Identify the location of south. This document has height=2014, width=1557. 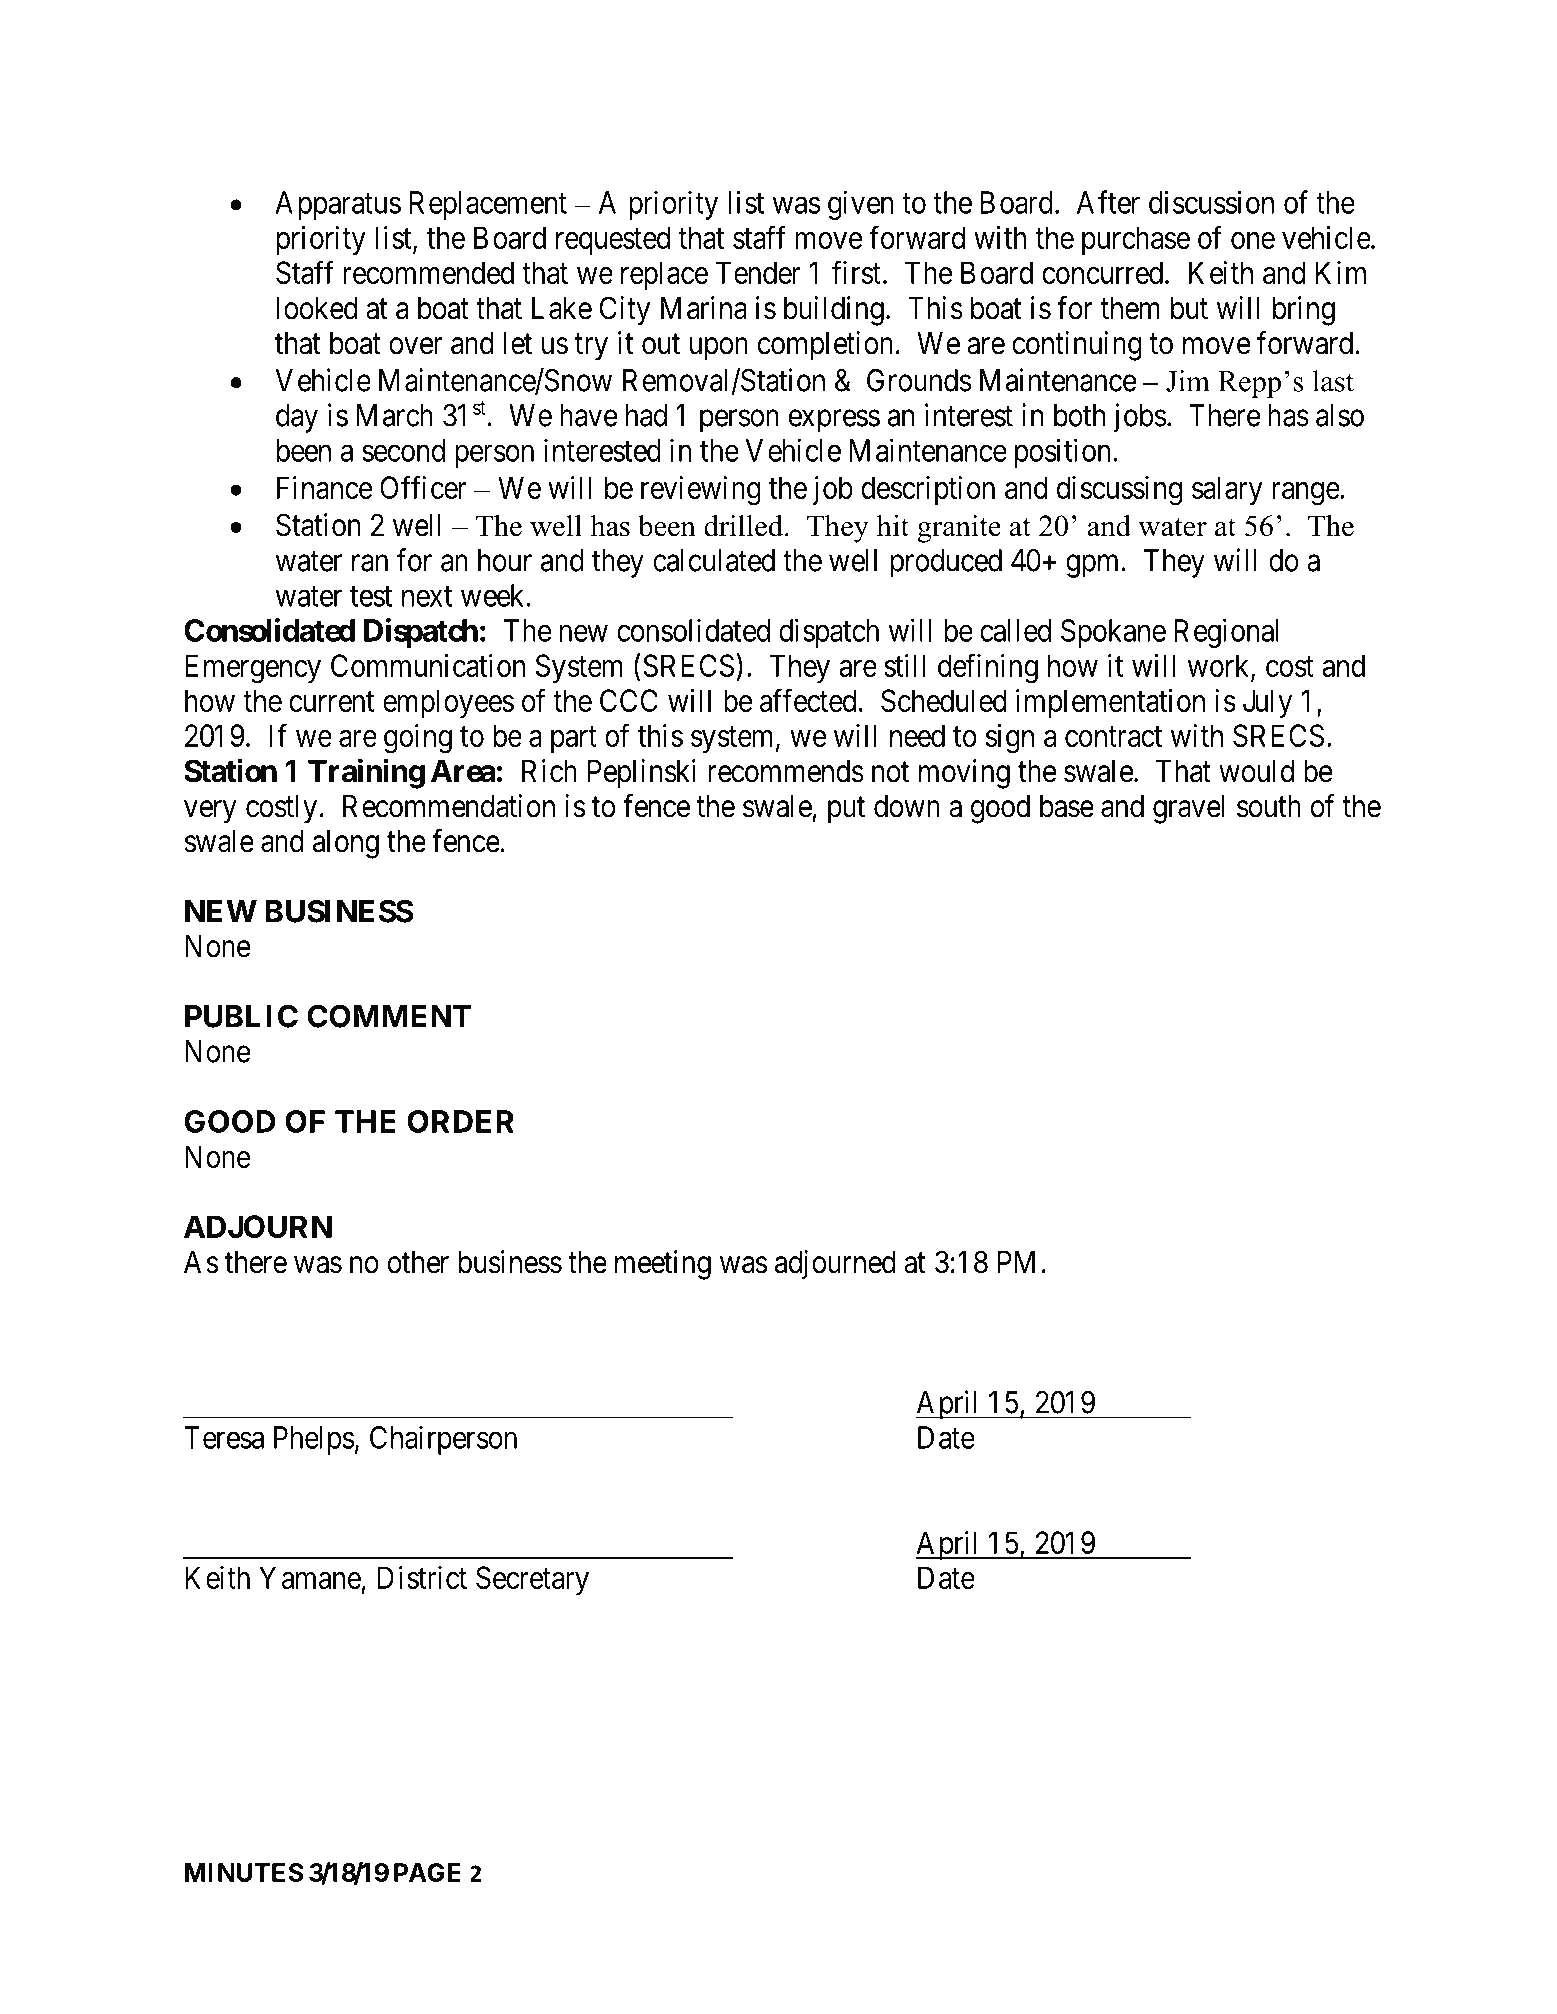
(1269, 806).
